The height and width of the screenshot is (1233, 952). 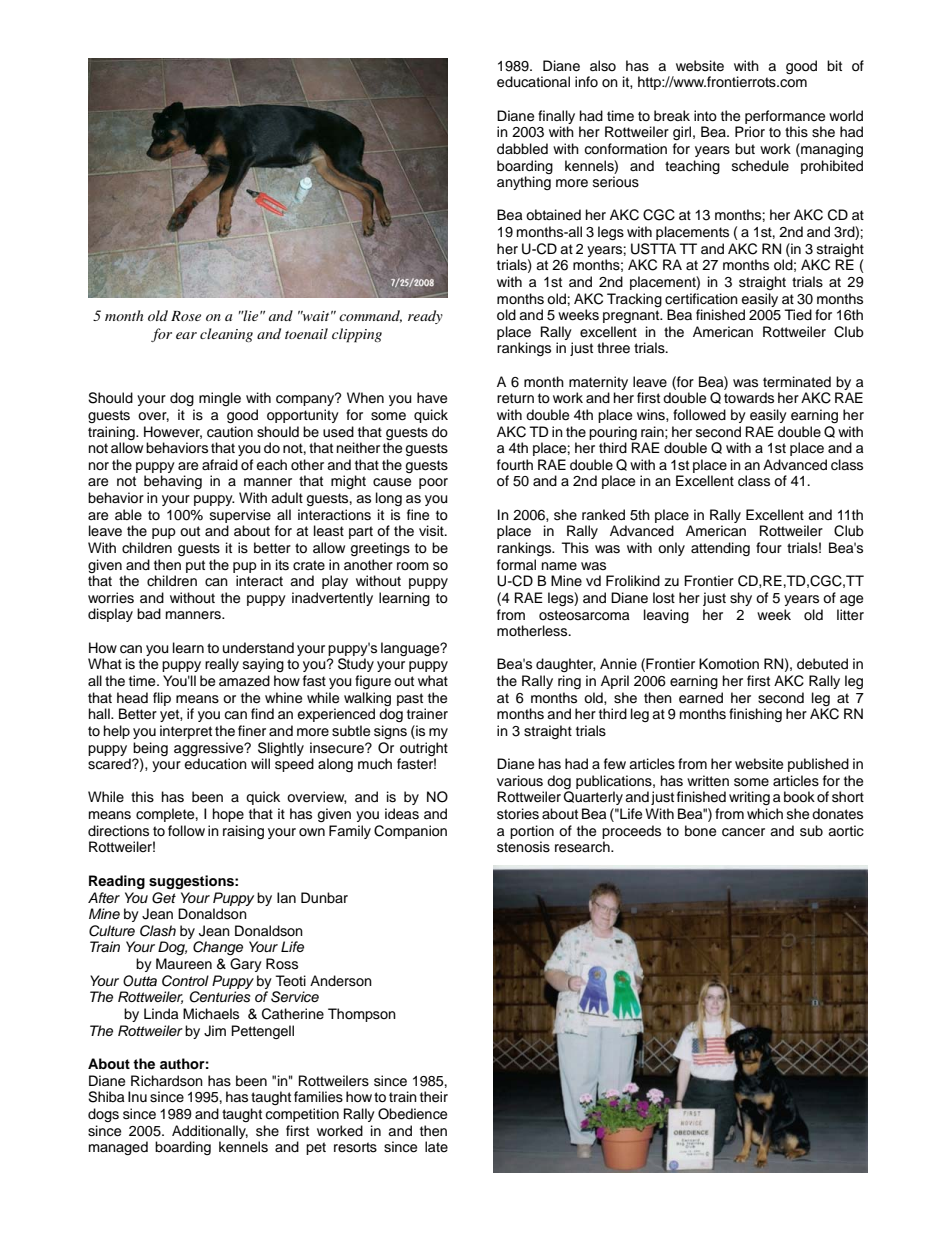 I want to click on formal, so click(x=516, y=564).
